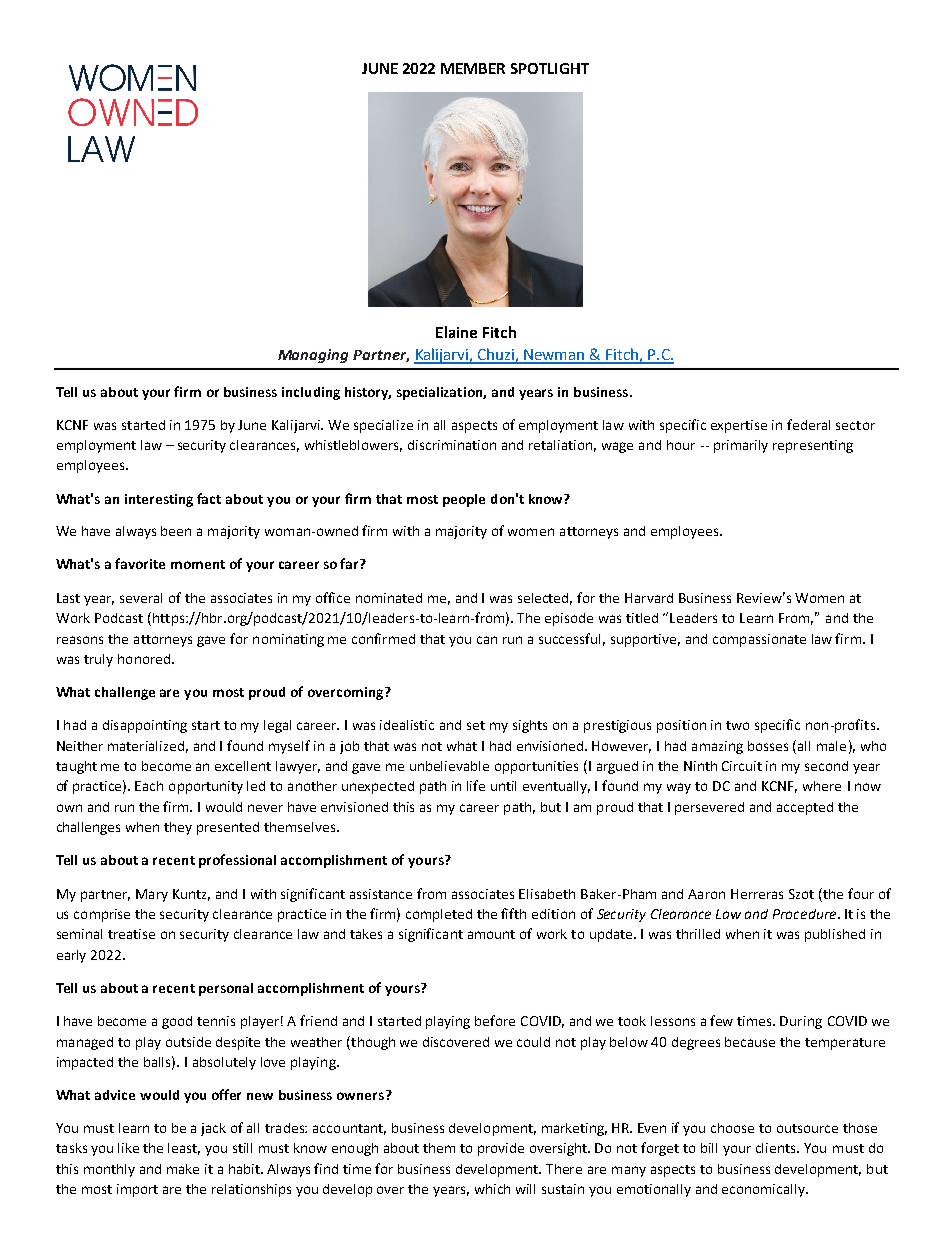  Describe the element at coordinates (184, 1149) in the screenshot. I see `least` at that location.
